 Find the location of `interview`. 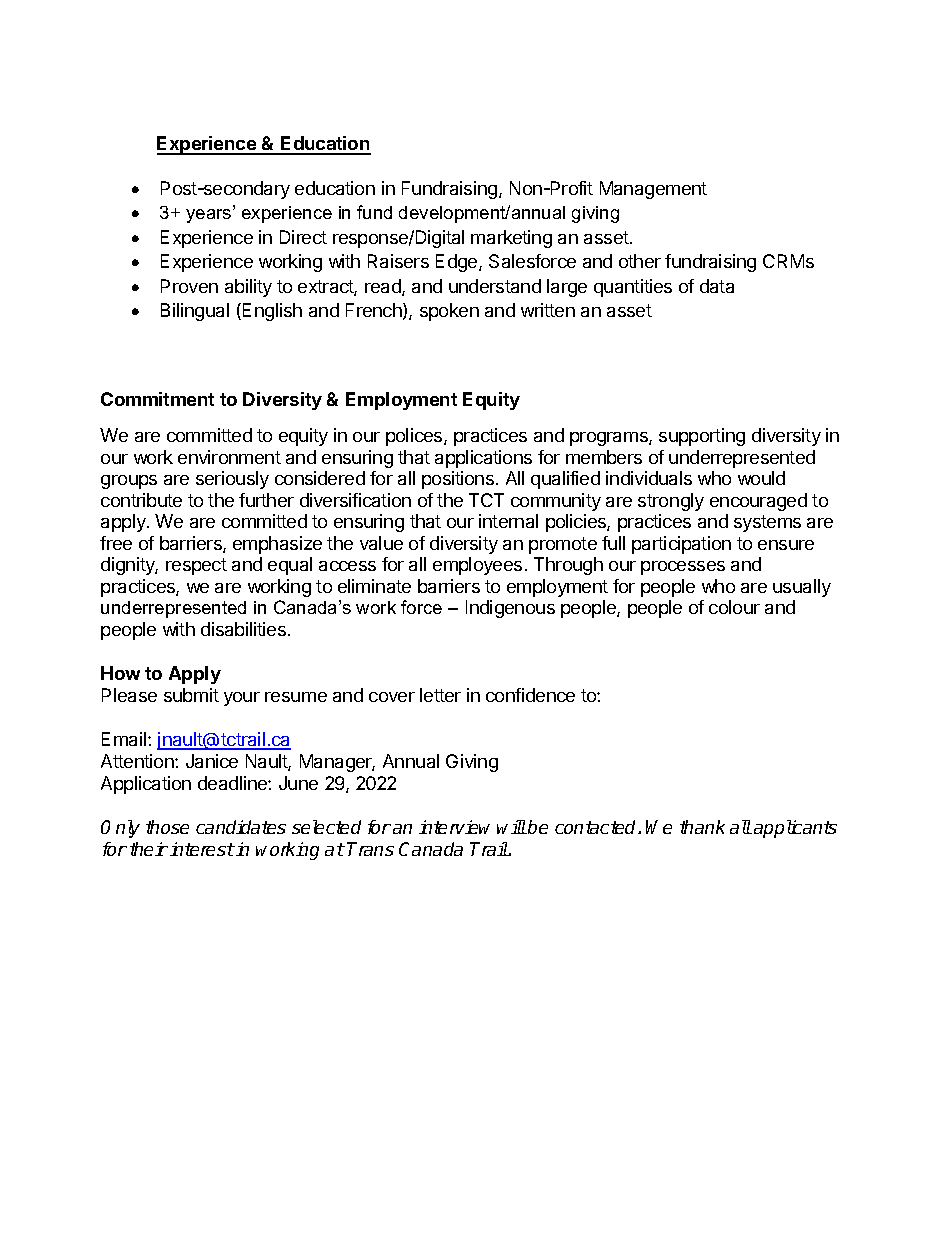

interview is located at coordinates (454, 827).
